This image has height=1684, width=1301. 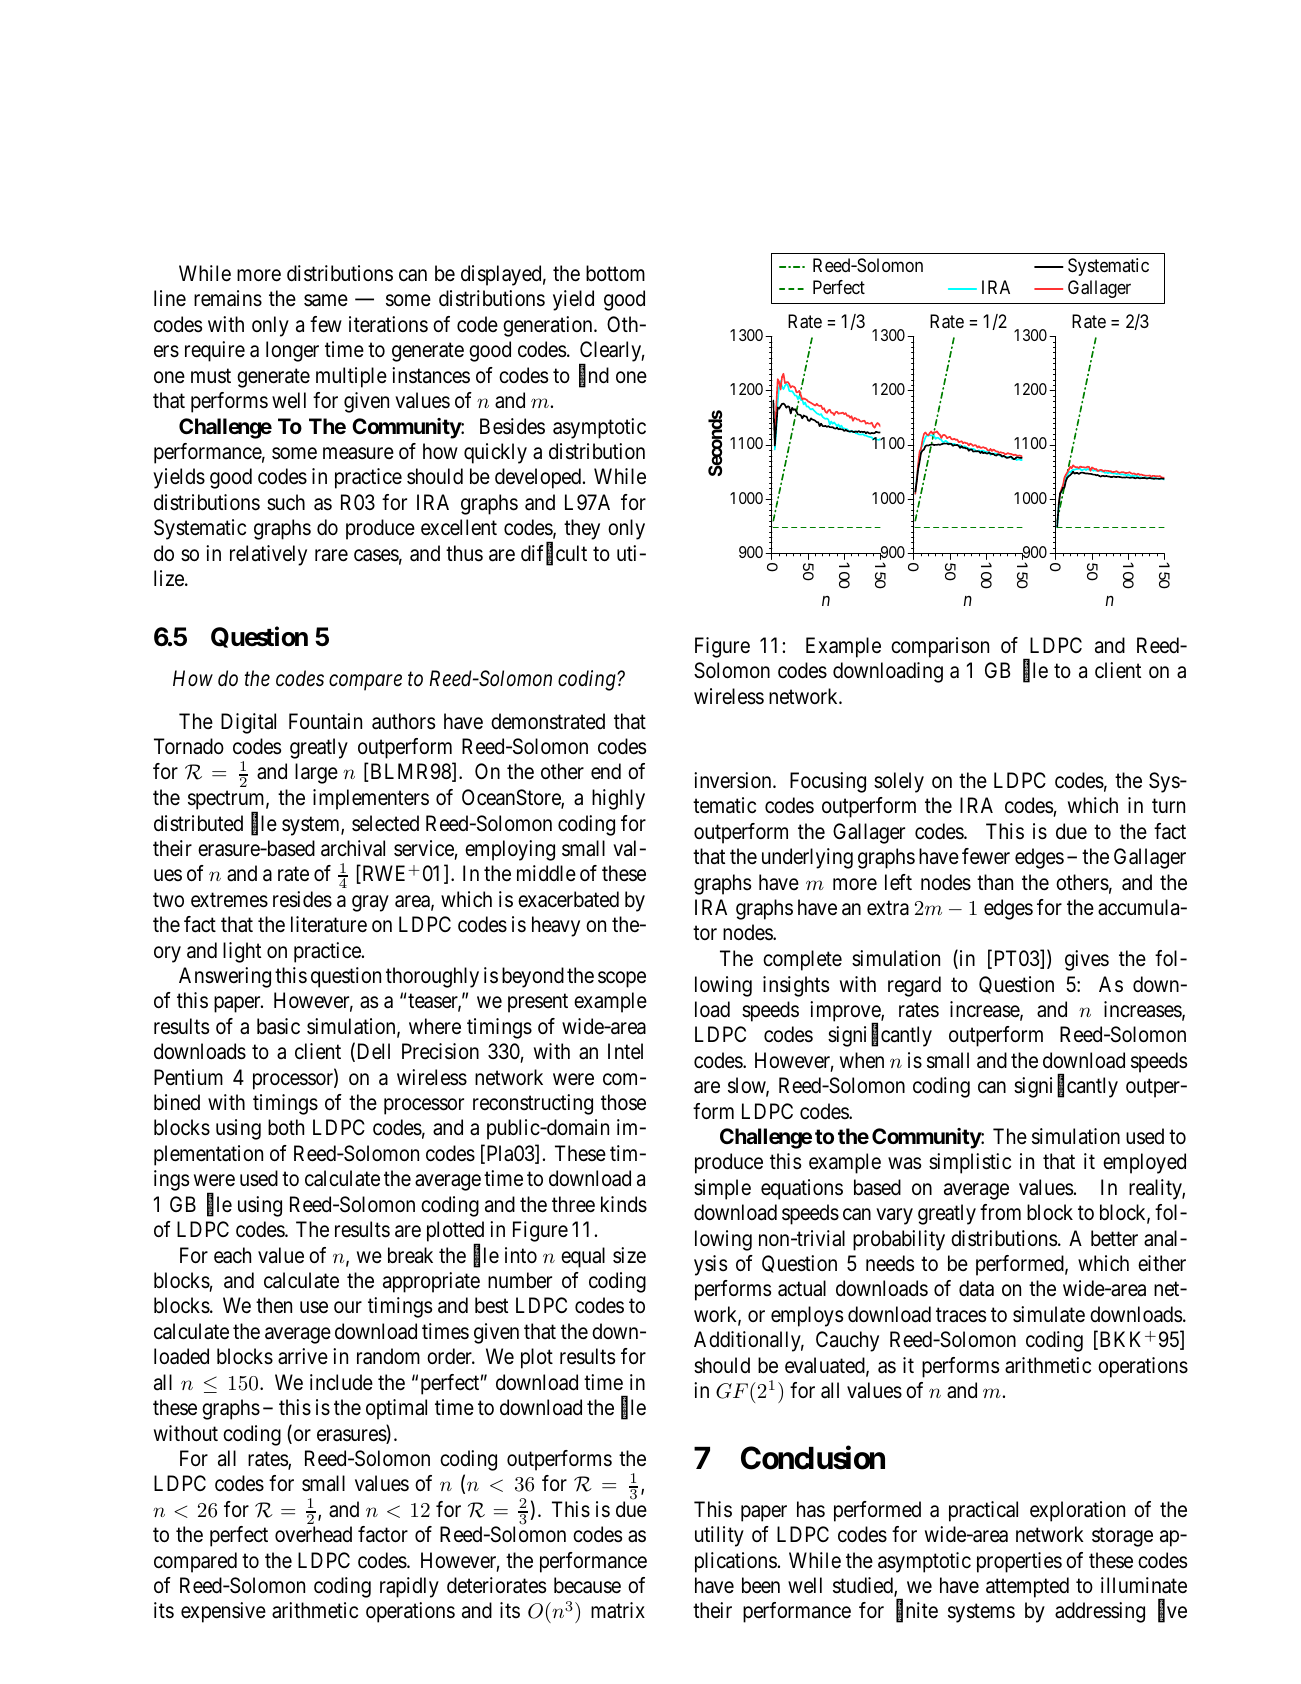 I want to click on attempted, so click(x=1027, y=1587).
